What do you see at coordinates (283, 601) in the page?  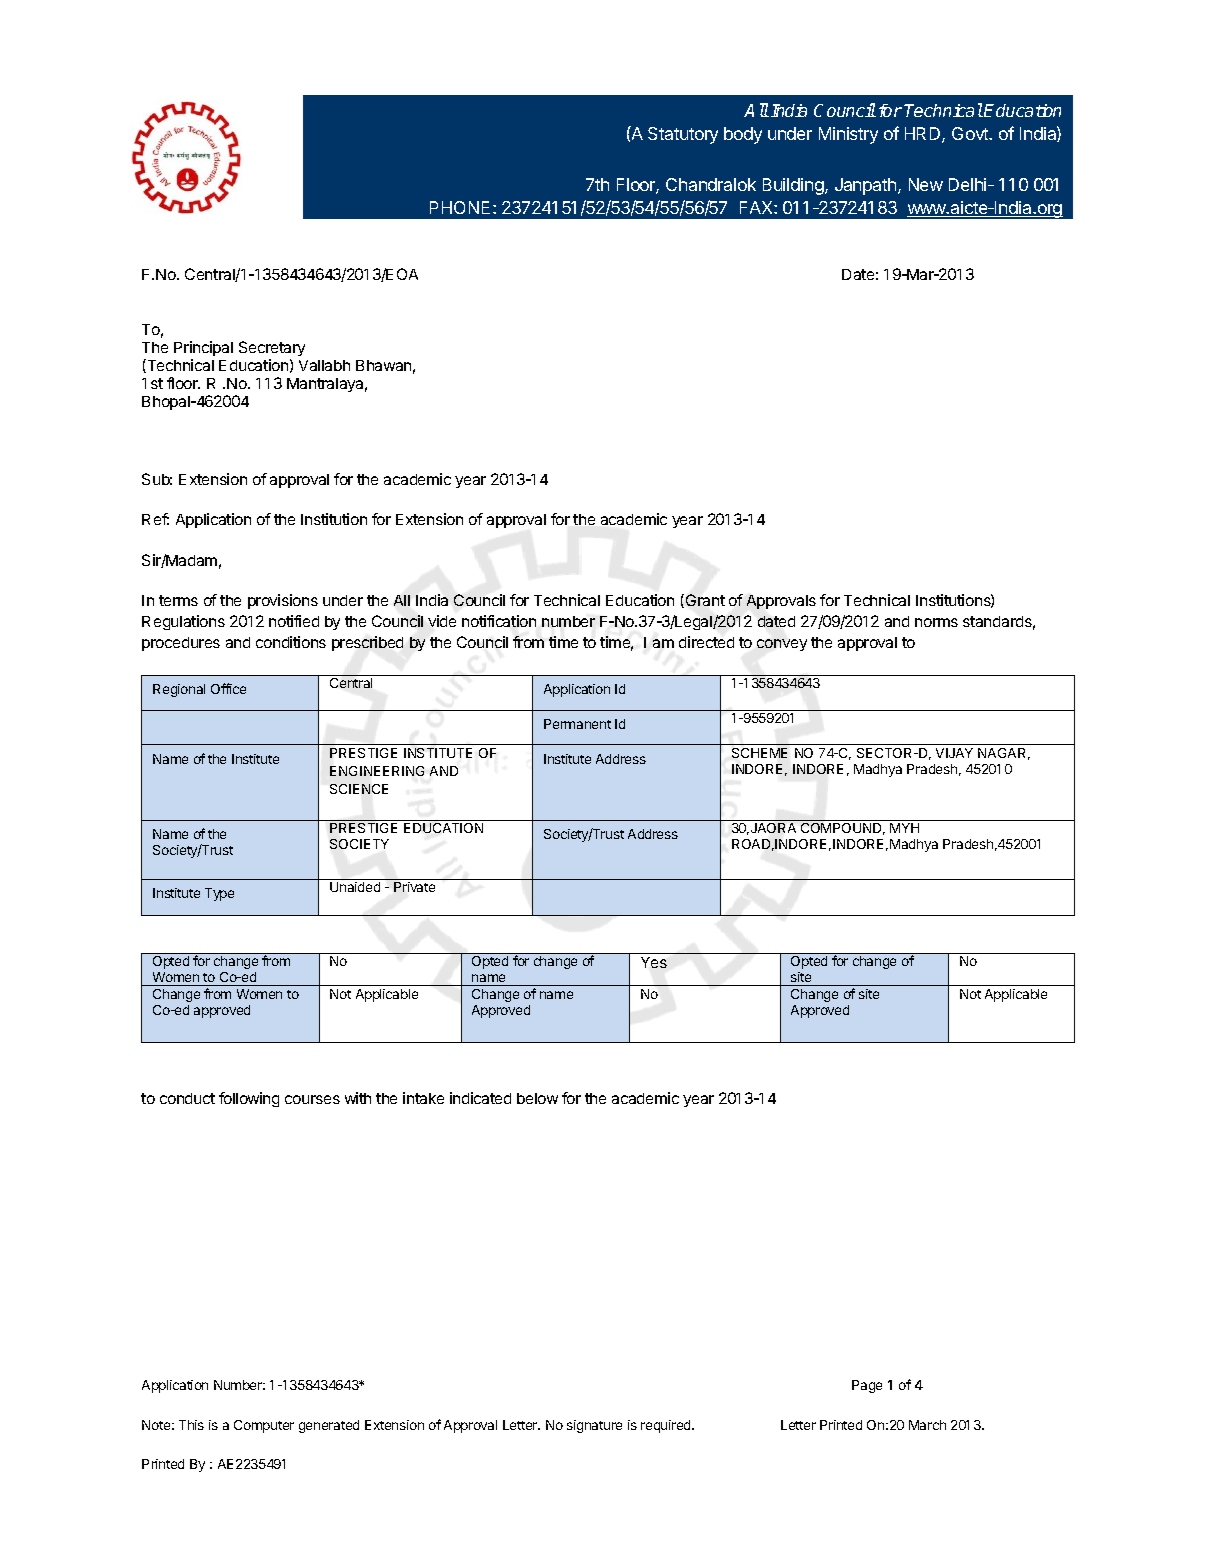 I see `provisions` at bounding box center [283, 601].
